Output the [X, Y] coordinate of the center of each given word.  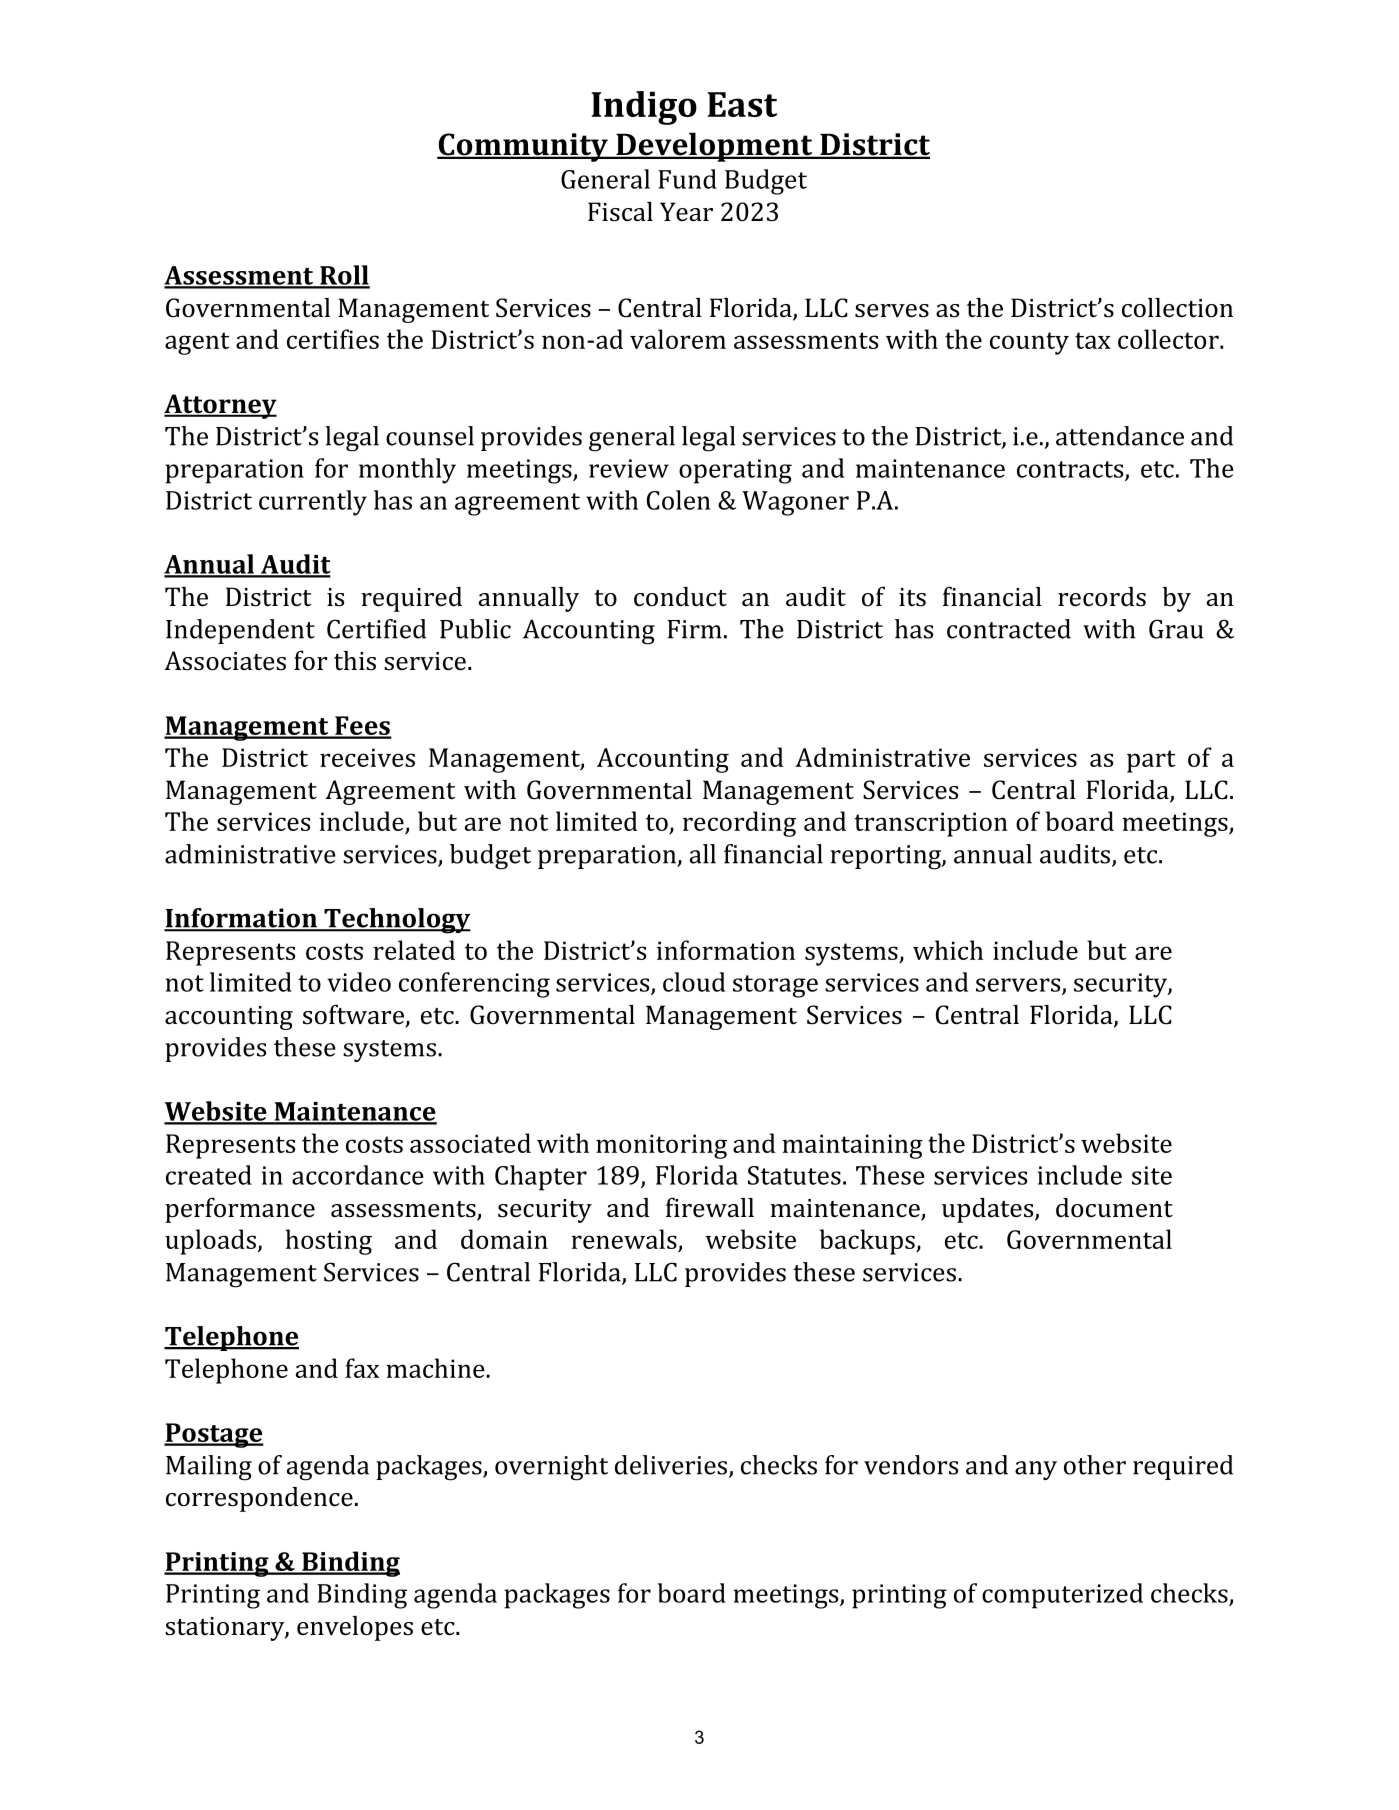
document [1114, 1208]
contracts [1071, 470]
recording [739, 824]
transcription [931, 824]
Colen [678, 500]
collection [1177, 308]
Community [523, 147]
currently [313, 503]
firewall [710, 1207]
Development [714, 147]
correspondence [259, 1499]
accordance [358, 1175]
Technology [396, 921]
